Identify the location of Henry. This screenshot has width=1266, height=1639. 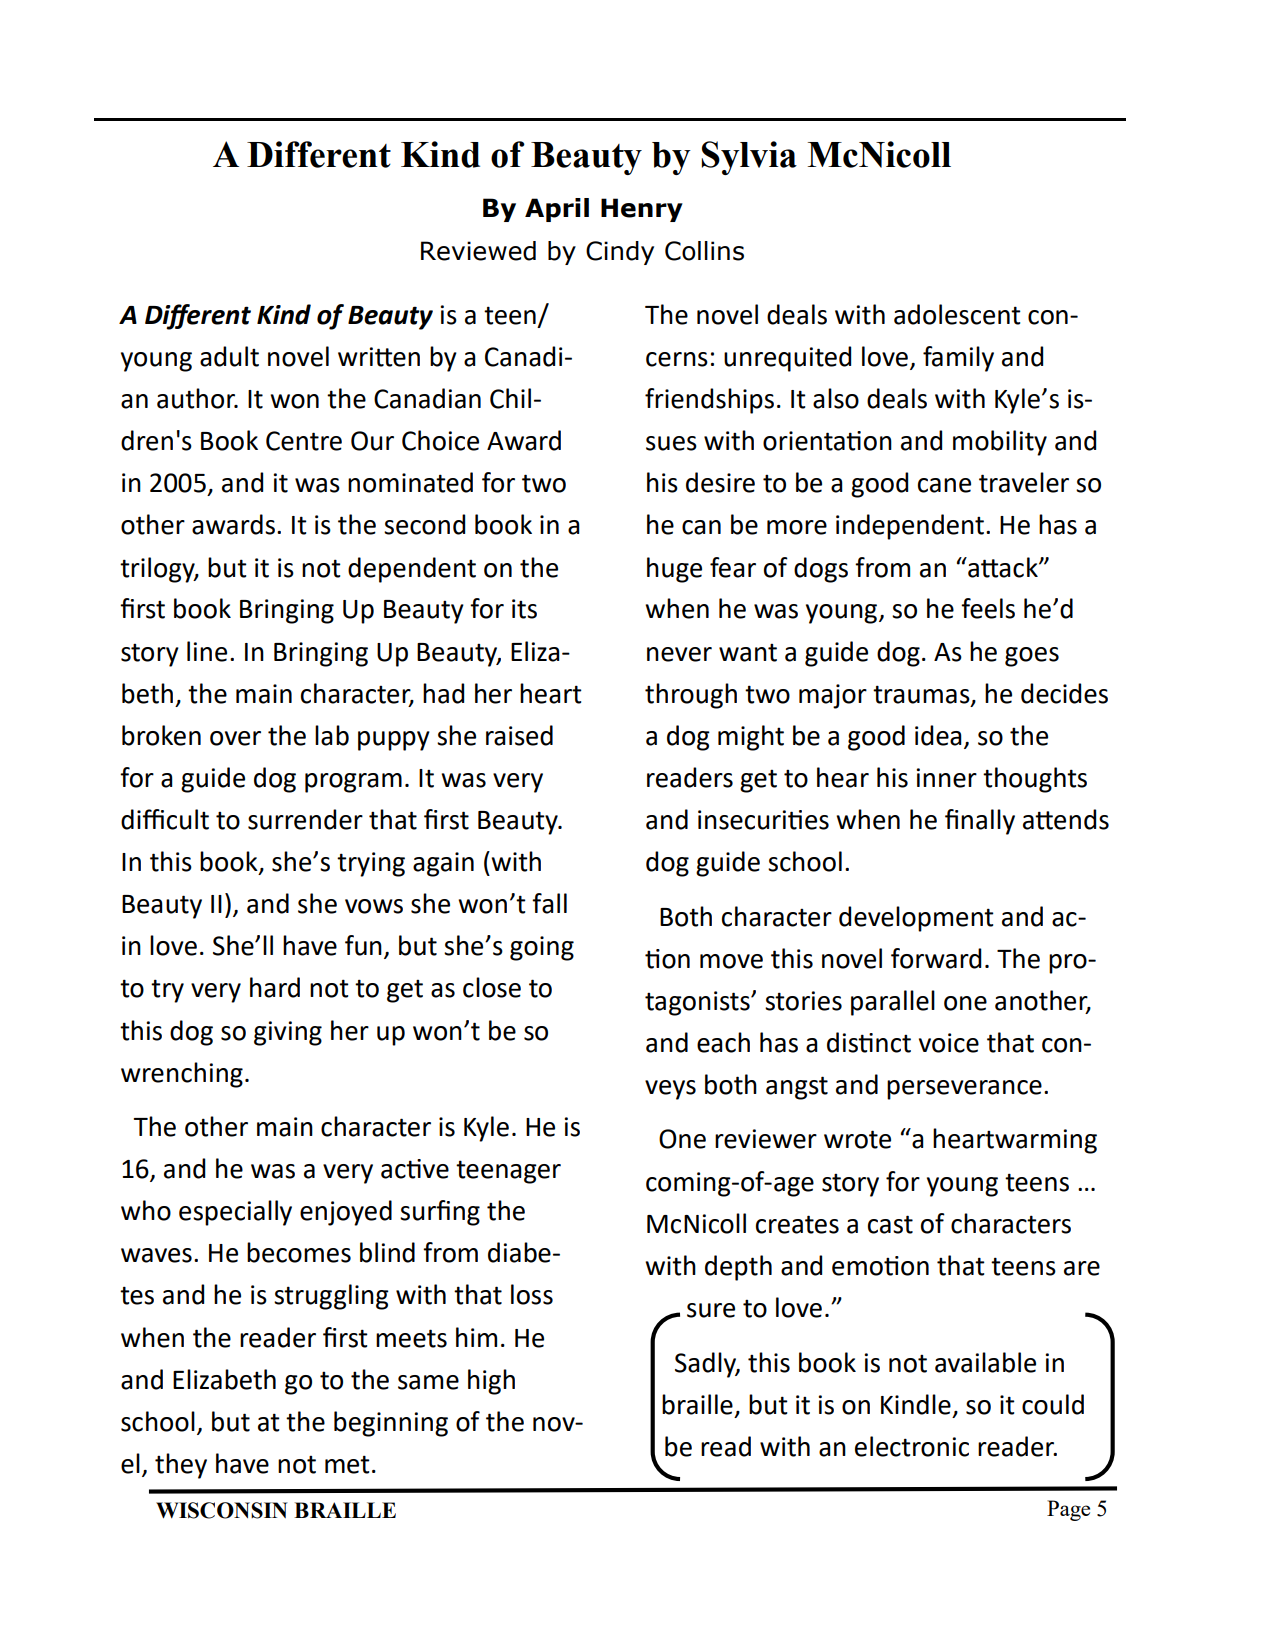
(642, 210).
